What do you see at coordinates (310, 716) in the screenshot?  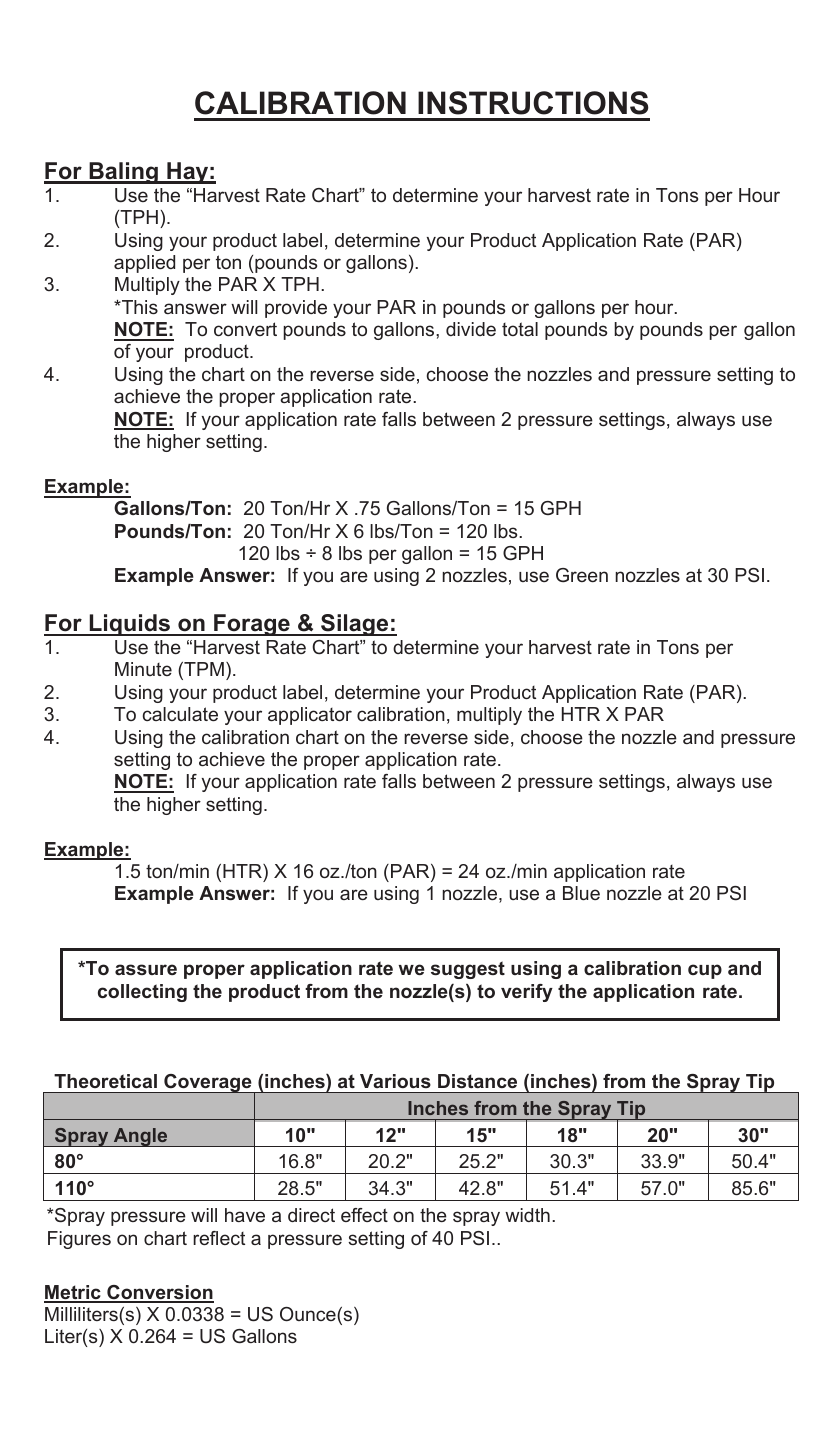 I see `applicator` at bounding box center [310, 716].
